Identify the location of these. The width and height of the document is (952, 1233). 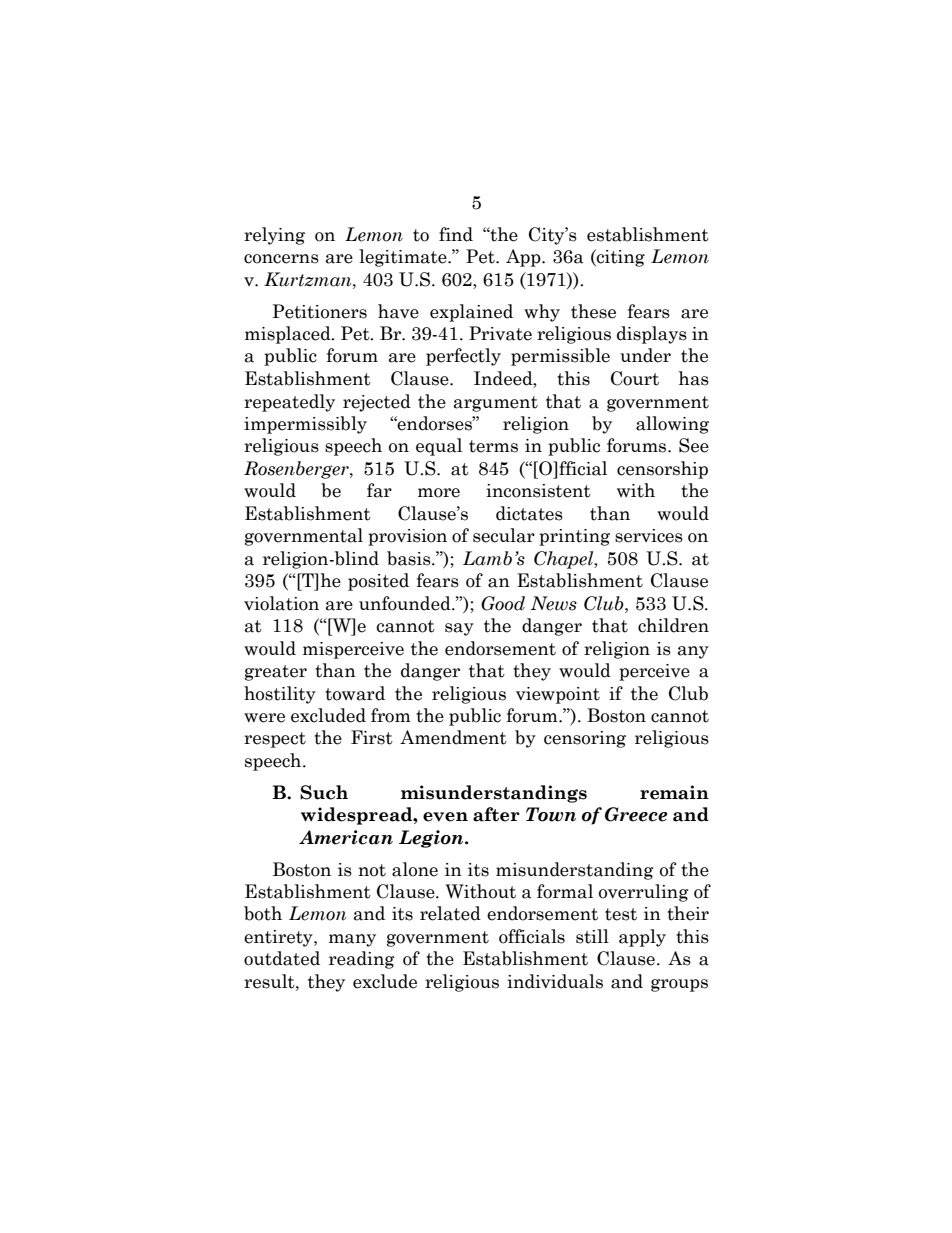
(593, 311).
